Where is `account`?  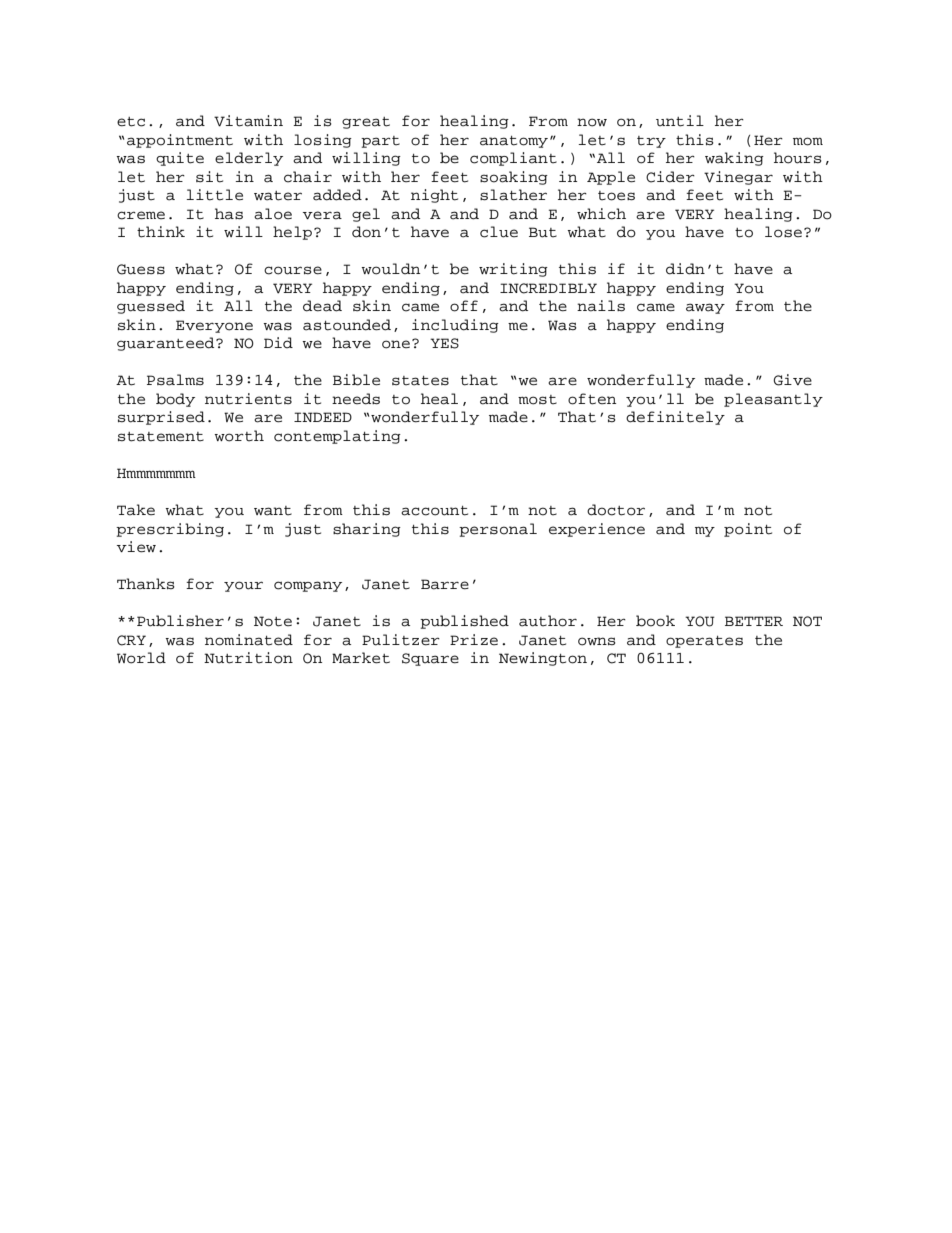 account is located at coordinates (434, 511).
